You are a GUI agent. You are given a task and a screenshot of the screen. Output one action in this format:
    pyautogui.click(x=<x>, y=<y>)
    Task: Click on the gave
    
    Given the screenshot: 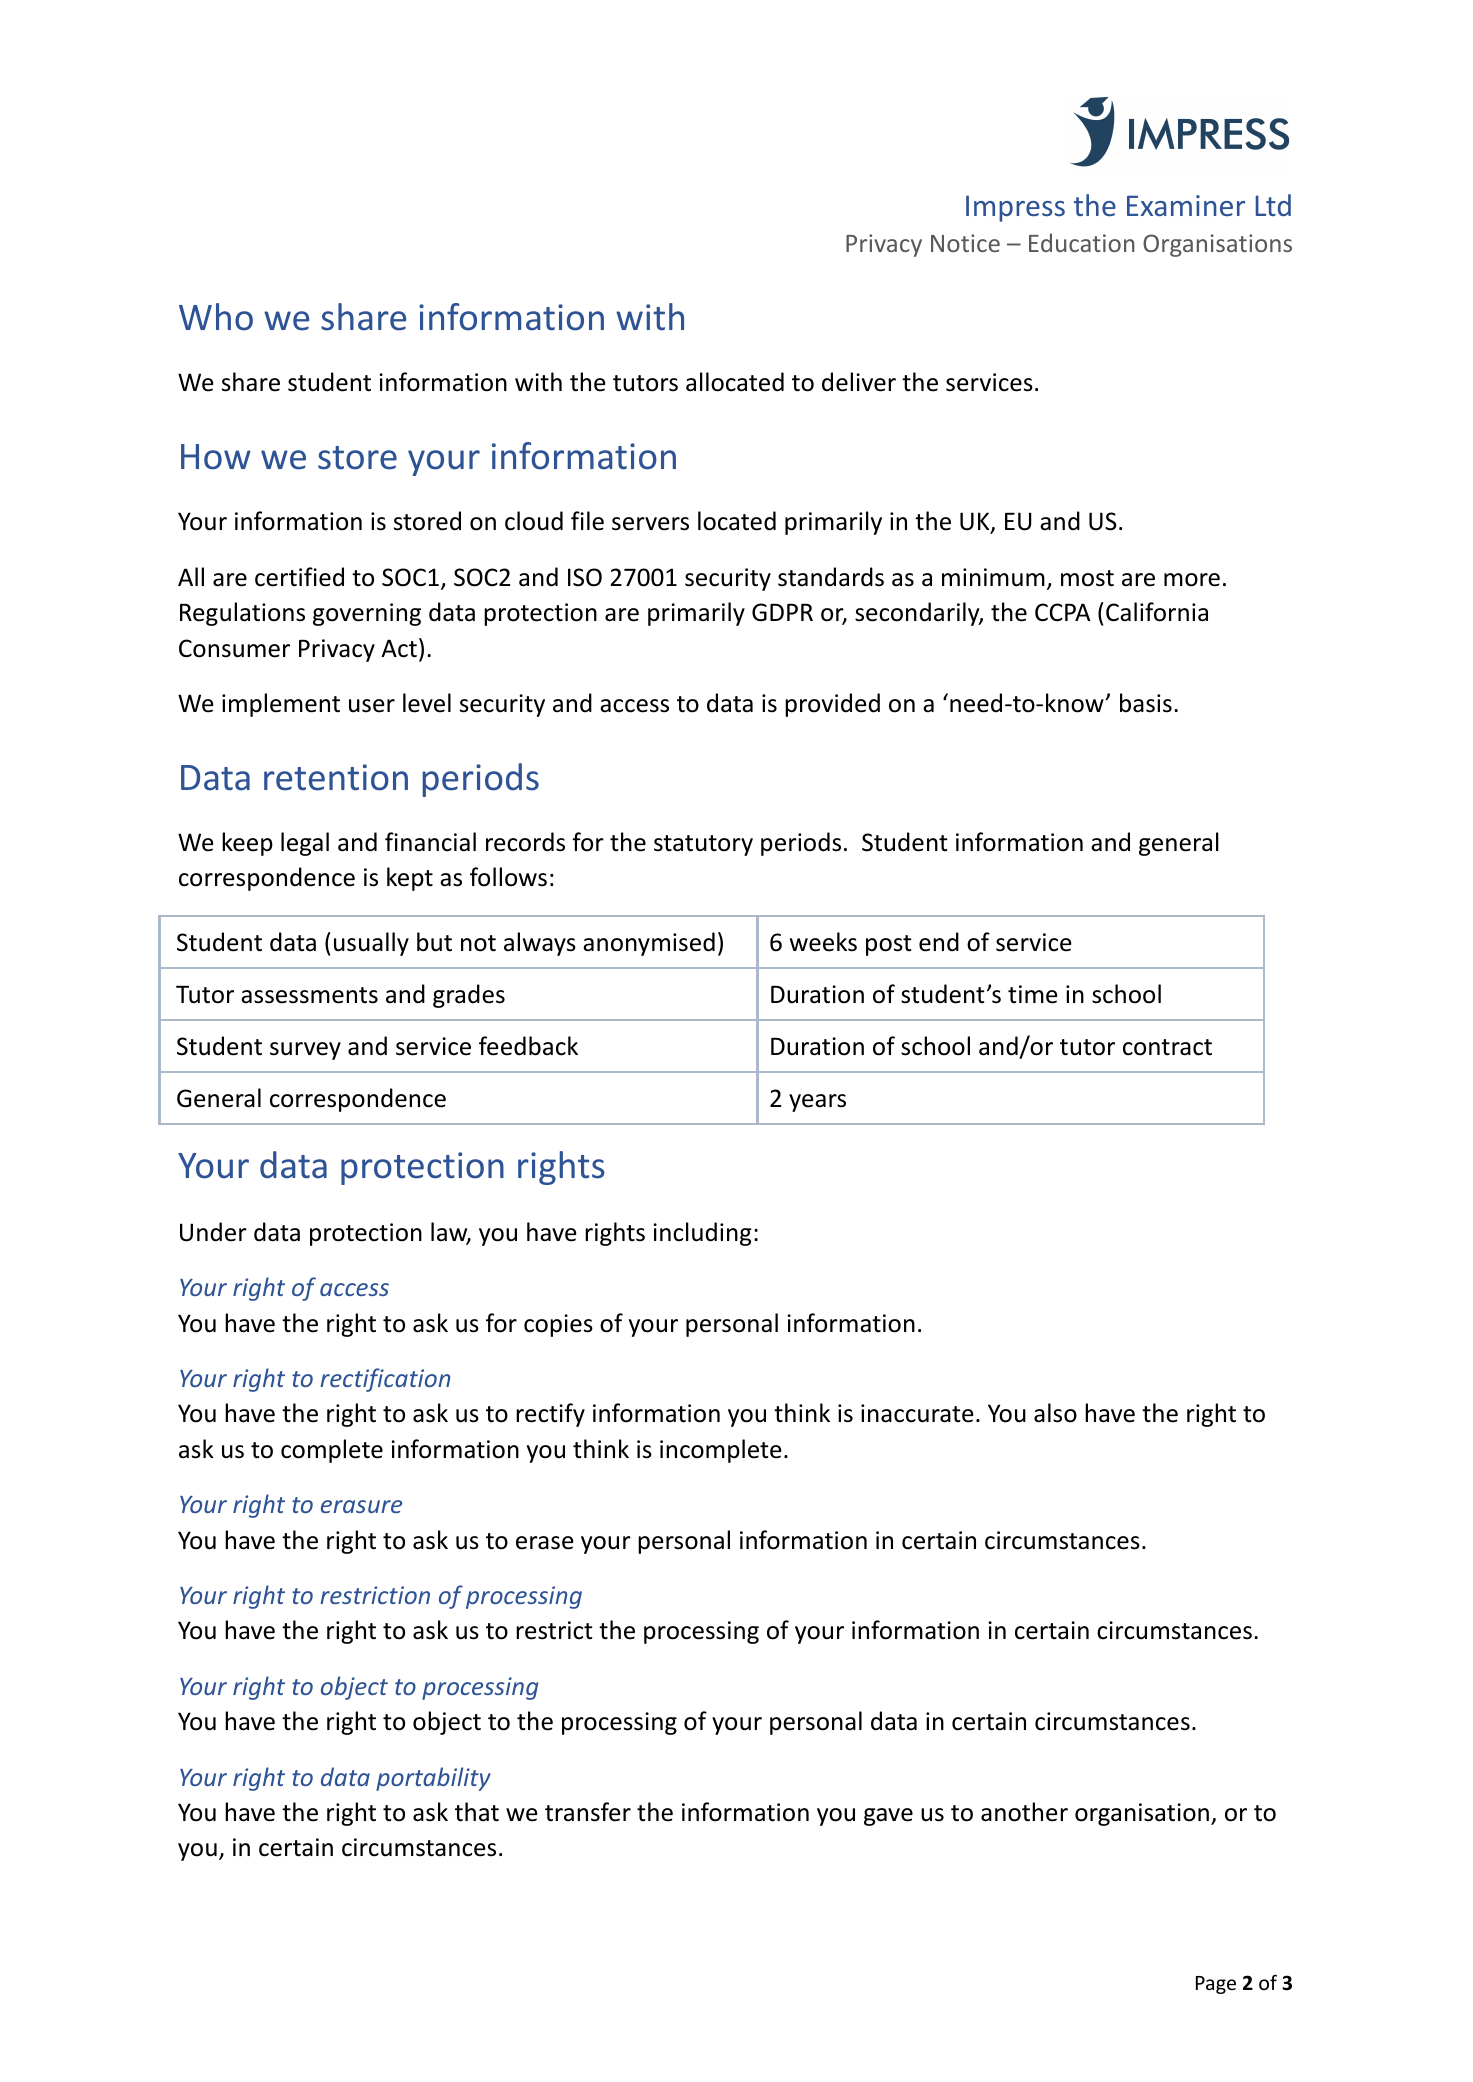 What is the action you would take?
    pyautogui.click(x=888, y=1817)
